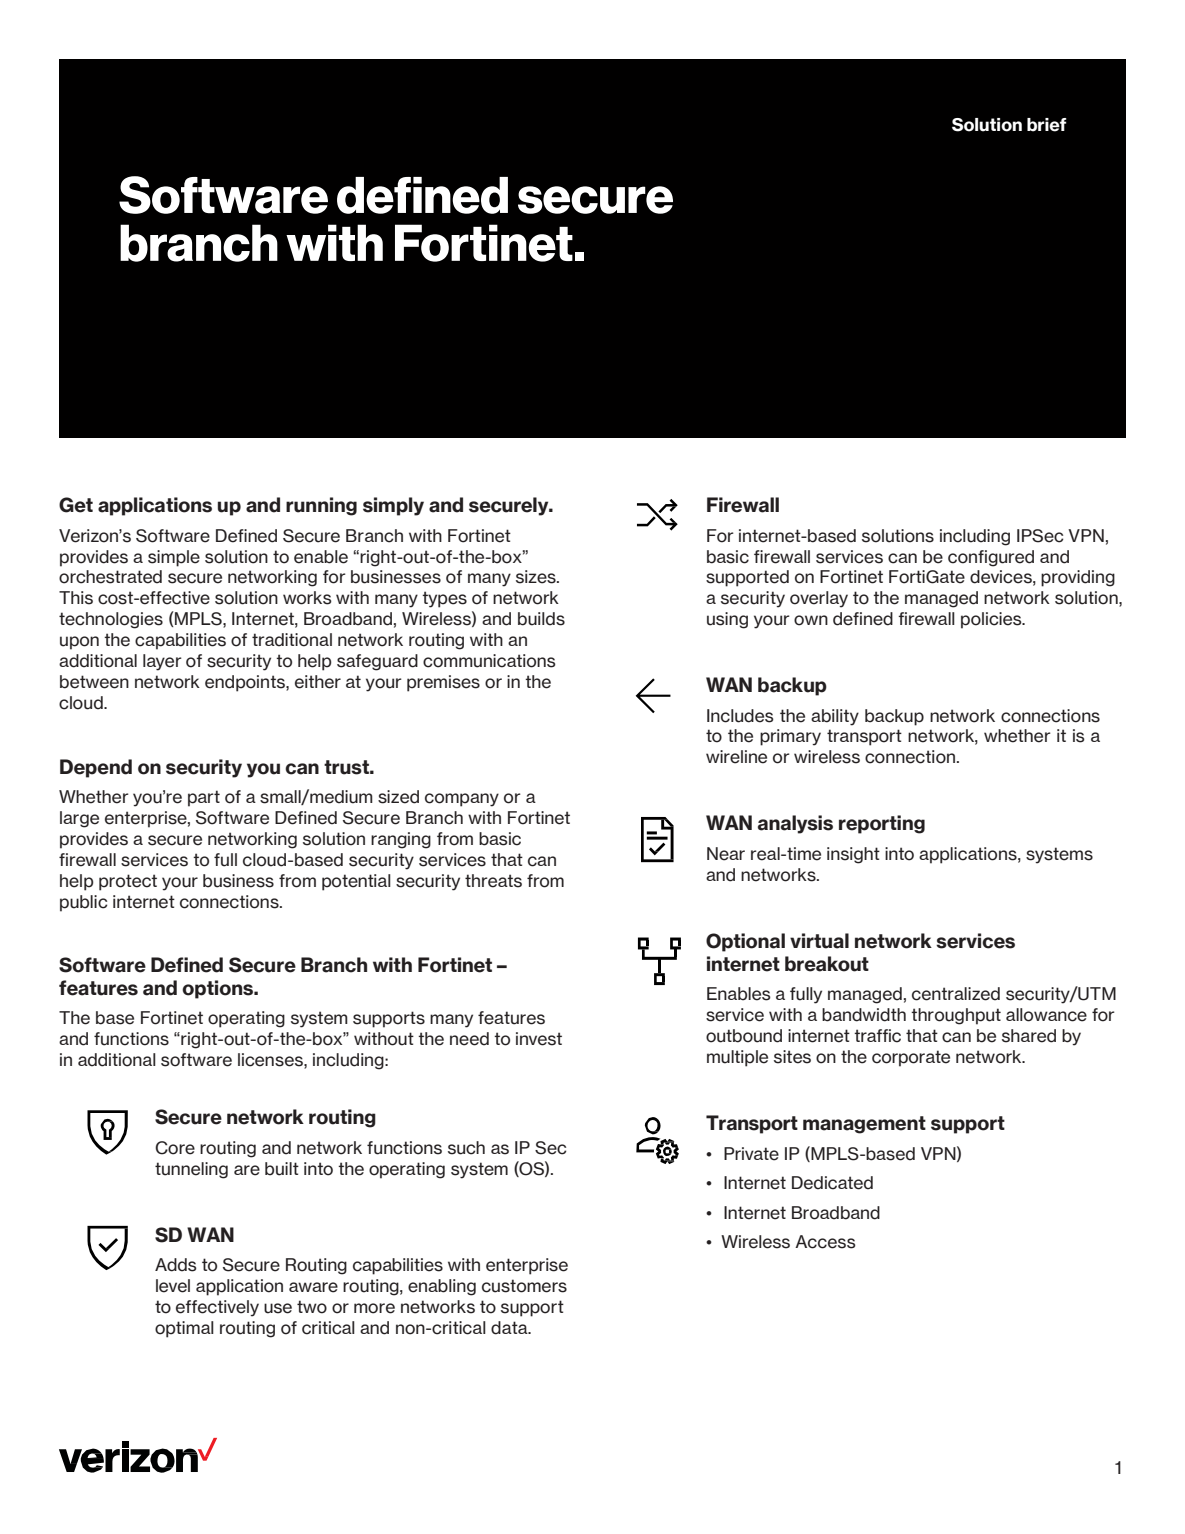  Describe the element at coordinates (111, 620) in the page. I see `technologies` at that location.
